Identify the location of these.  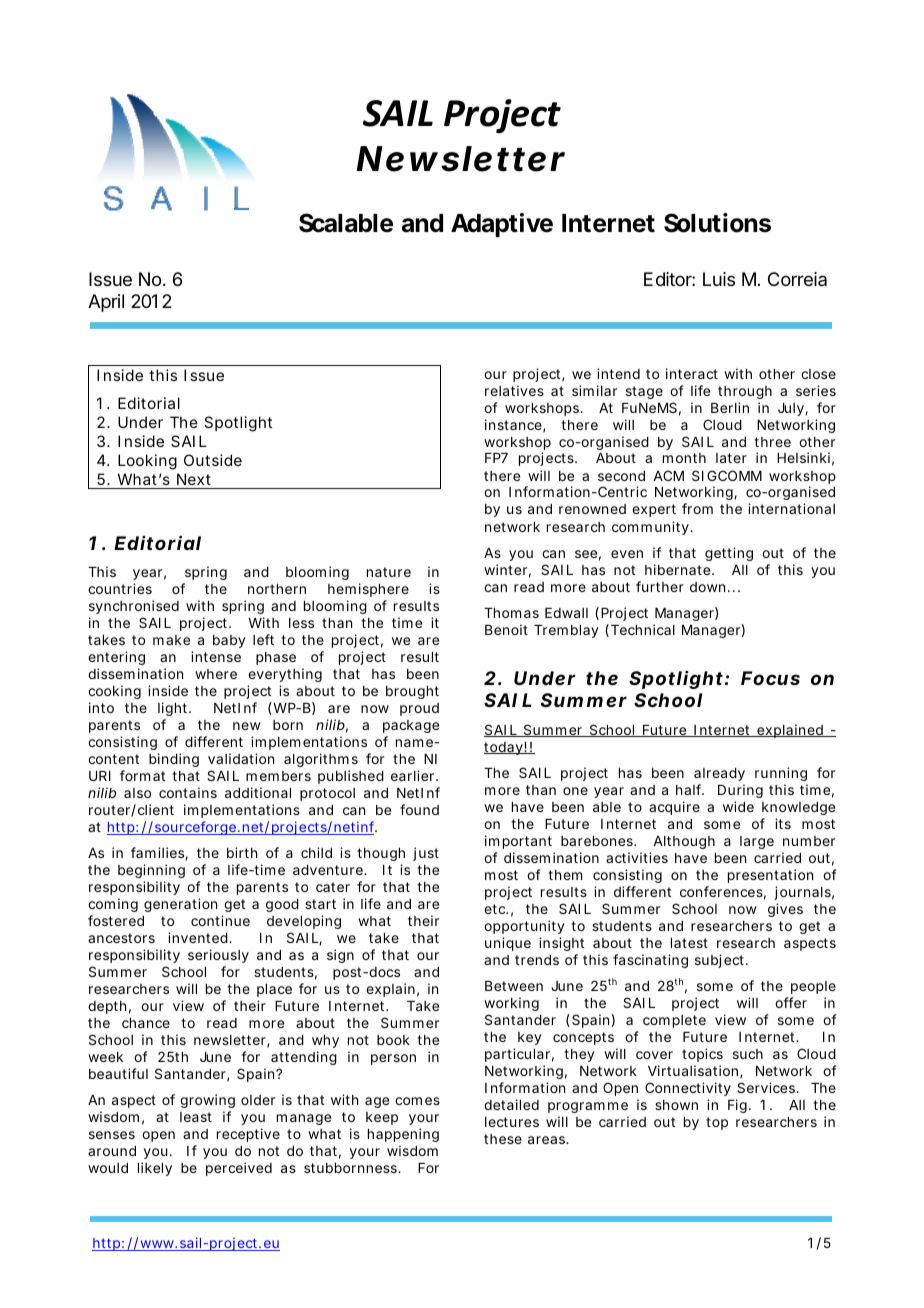
(503, 1139).
